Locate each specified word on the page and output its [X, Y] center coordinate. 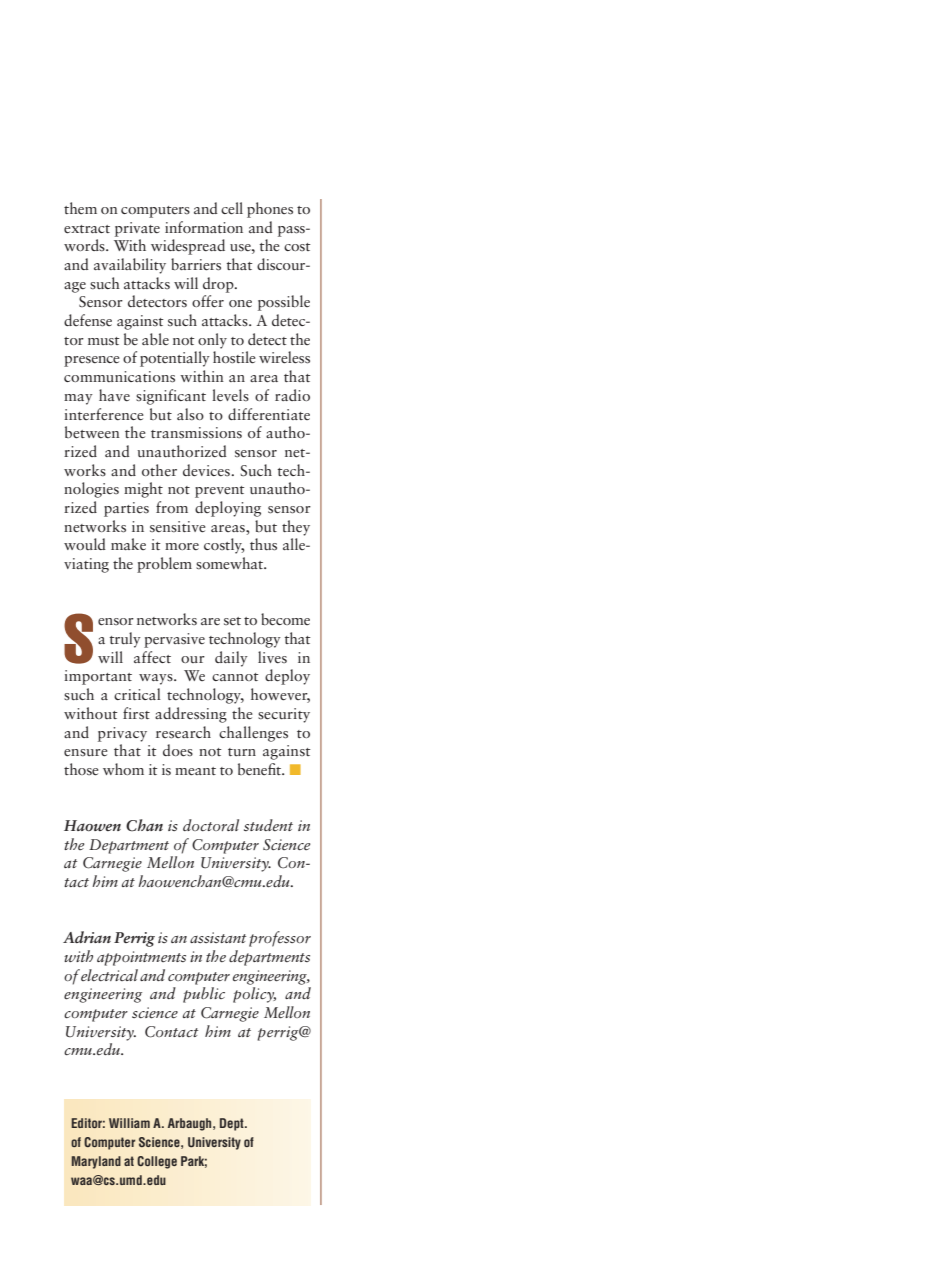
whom [123, 769]
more [182, 546]
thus [263, 544]
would [85, 544]
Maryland [96, 1162]
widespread [188, 247]
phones [270, 210]
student [268, 825]
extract [87, 229]
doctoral [211, 825]
